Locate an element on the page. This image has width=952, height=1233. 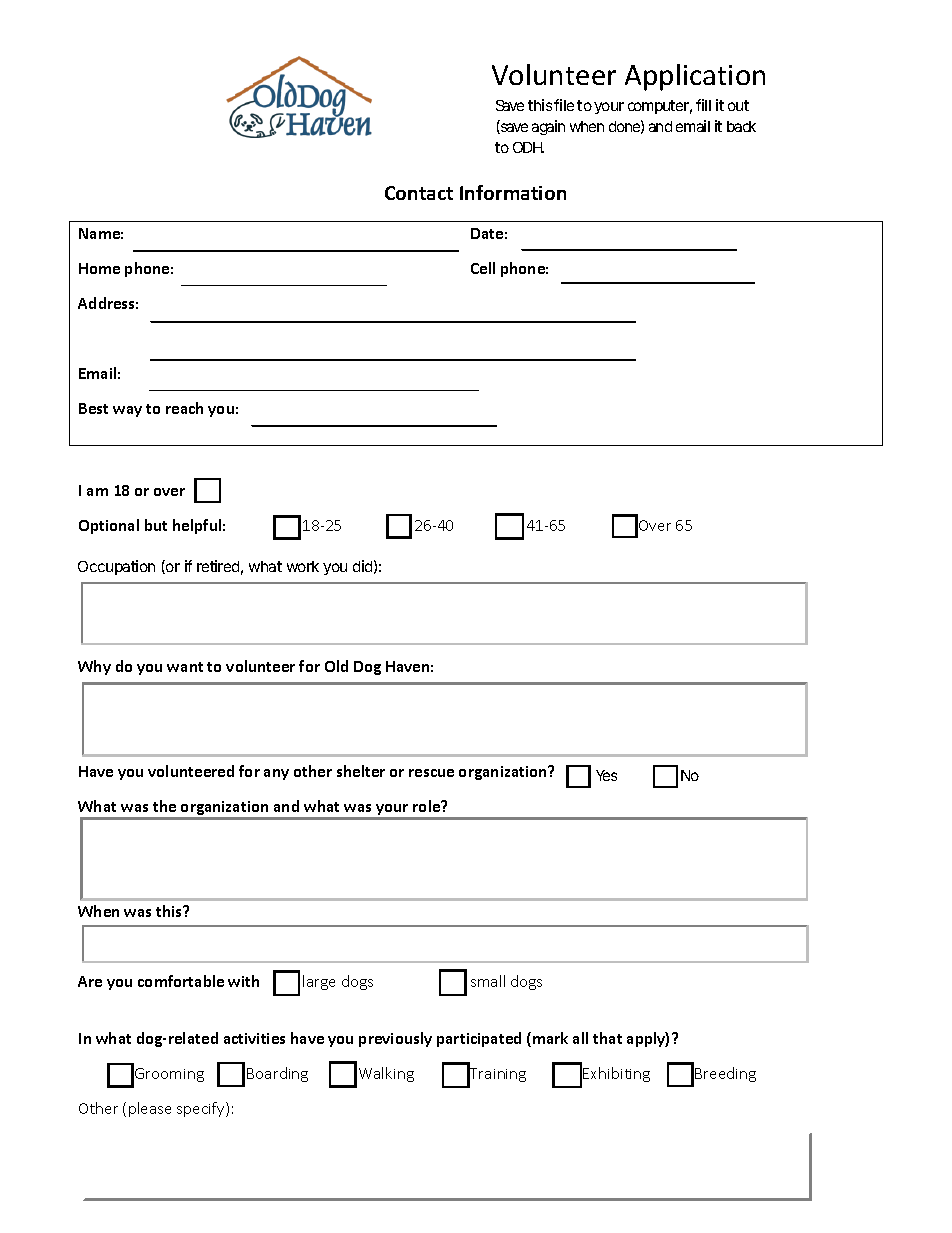
please is located at coordinates (150, 1109).
